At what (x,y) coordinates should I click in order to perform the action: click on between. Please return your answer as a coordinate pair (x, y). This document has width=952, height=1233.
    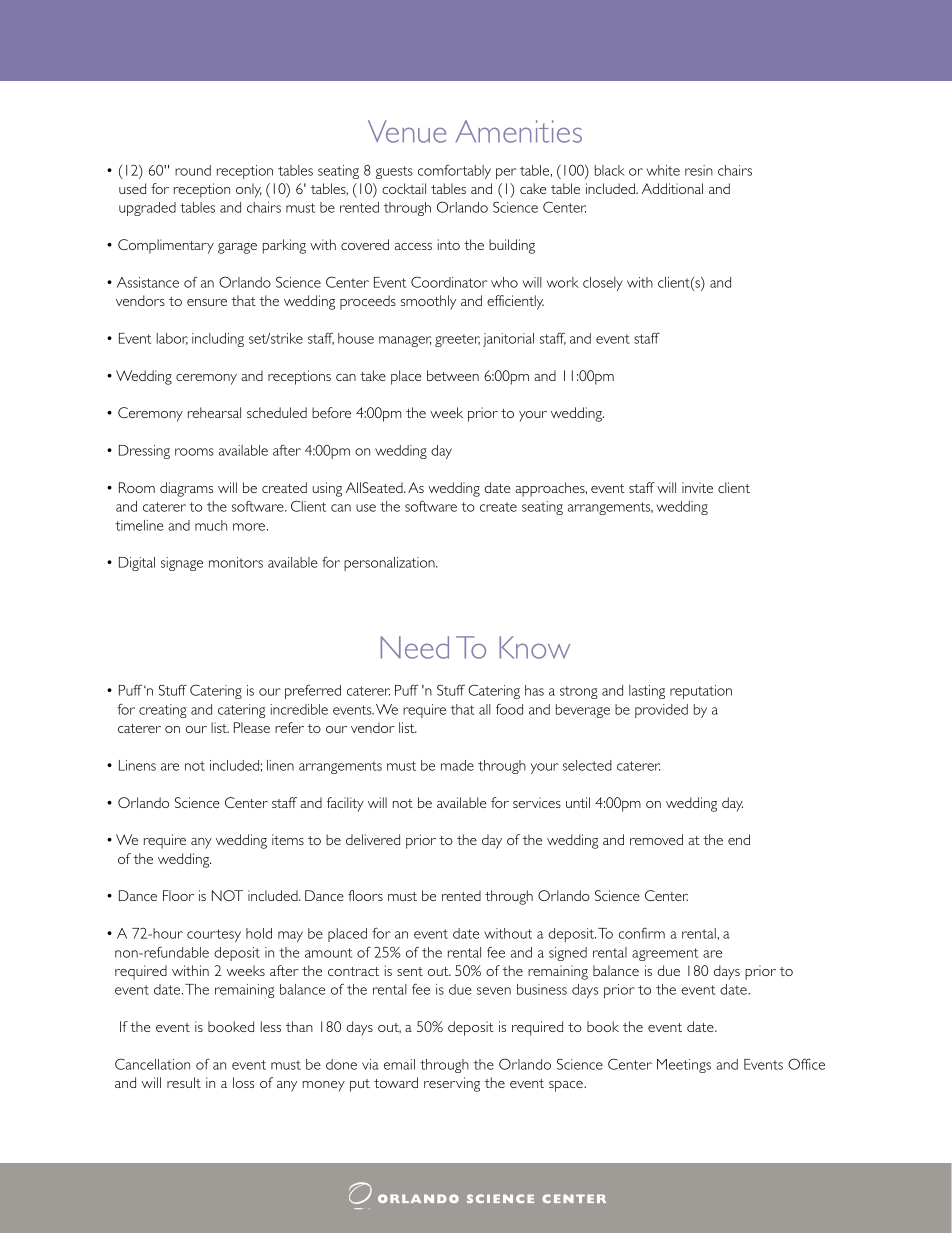
    Looking at the image, I should click on (453, 375).
